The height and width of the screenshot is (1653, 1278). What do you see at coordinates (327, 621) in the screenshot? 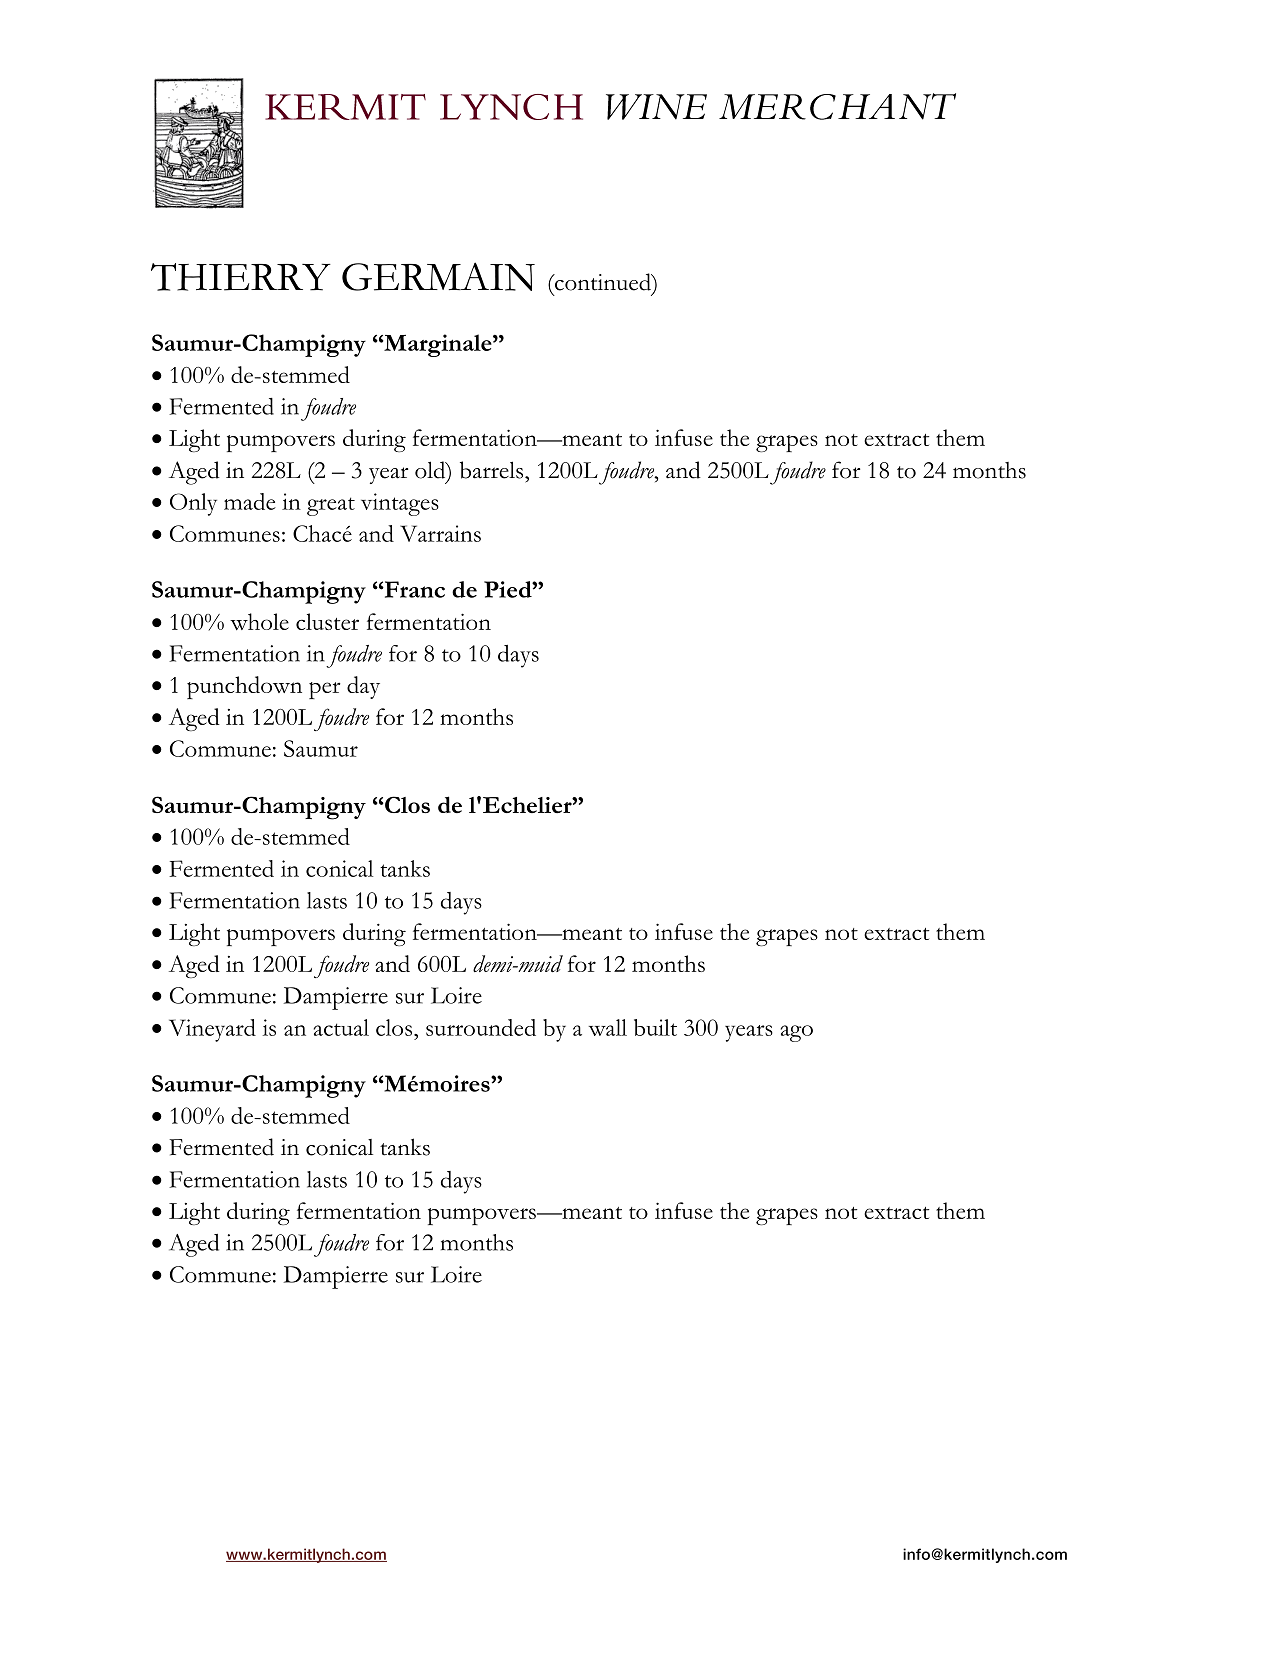
I see `cluster` at bounding box center [327, 621].
